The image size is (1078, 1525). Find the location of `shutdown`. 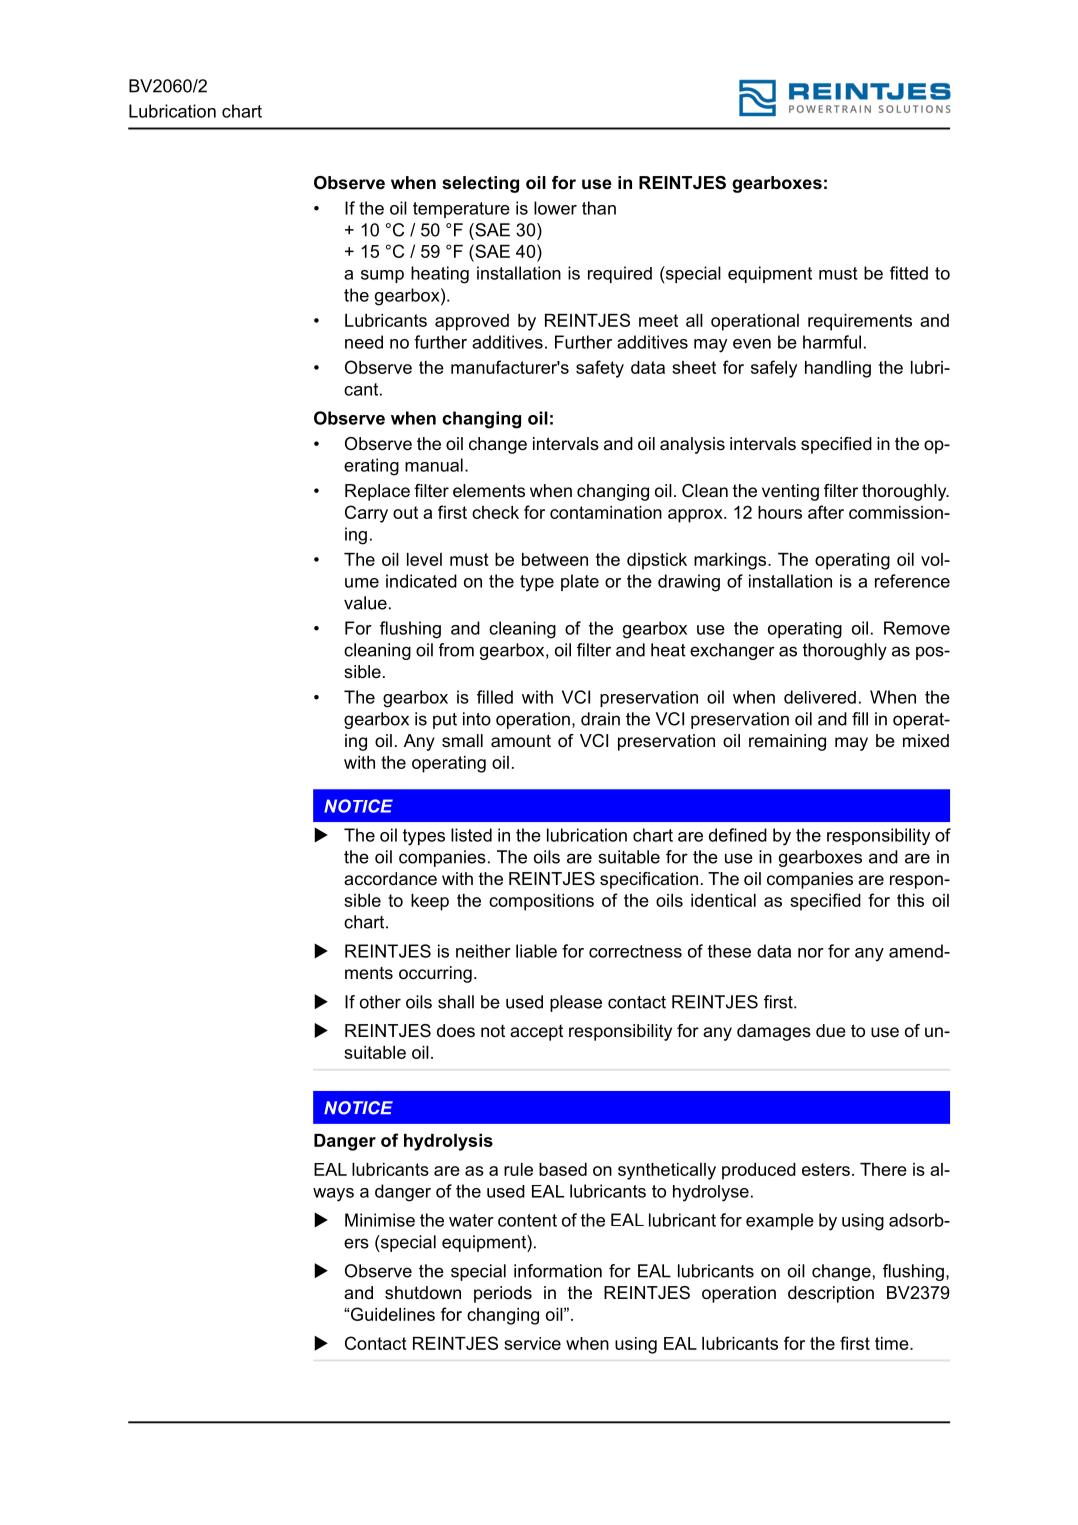

shutdown is located at coordinates (423, 1293).
